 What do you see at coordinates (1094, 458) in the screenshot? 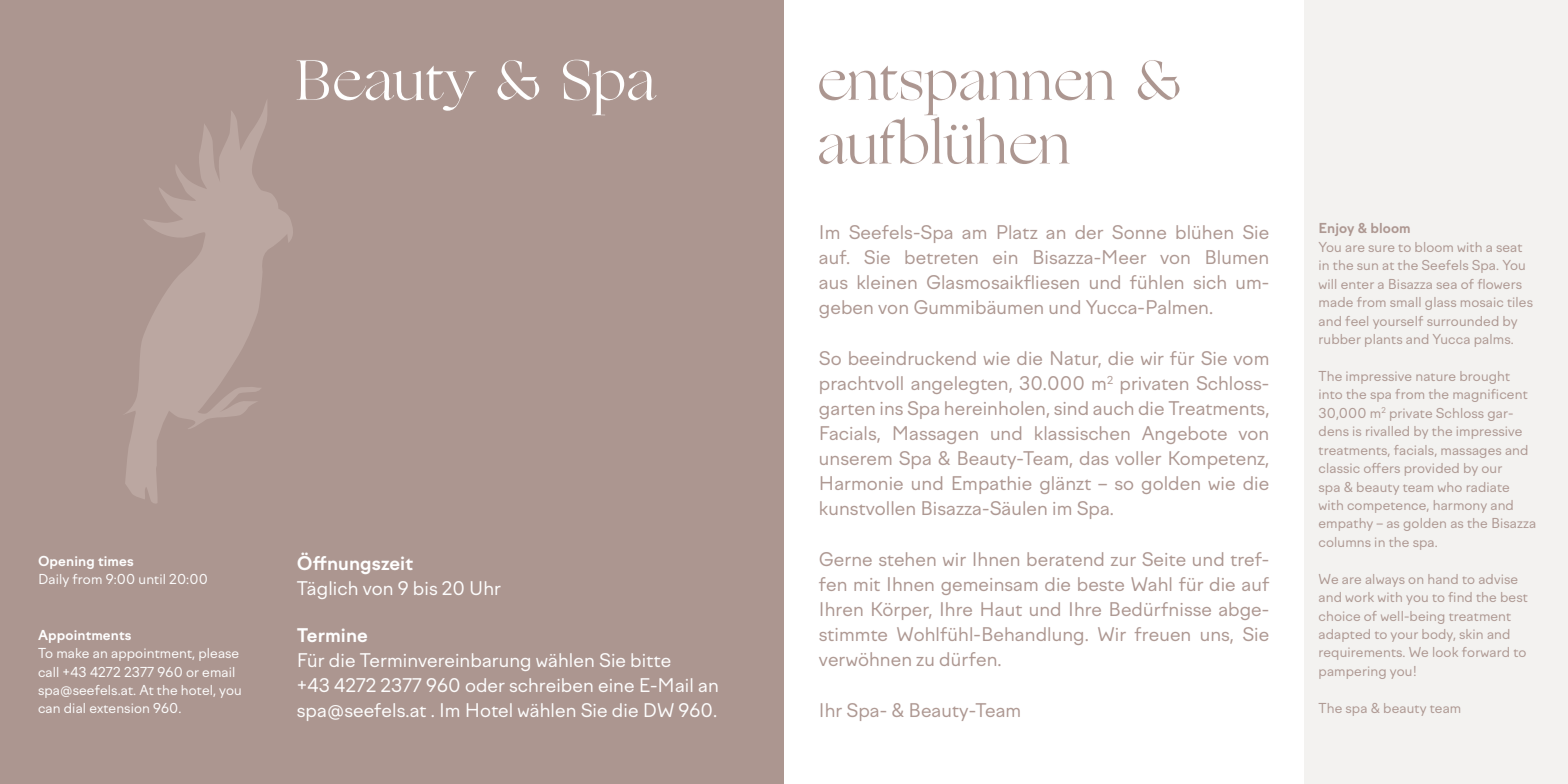
I see `das` at bounding box center [1094, 458].
